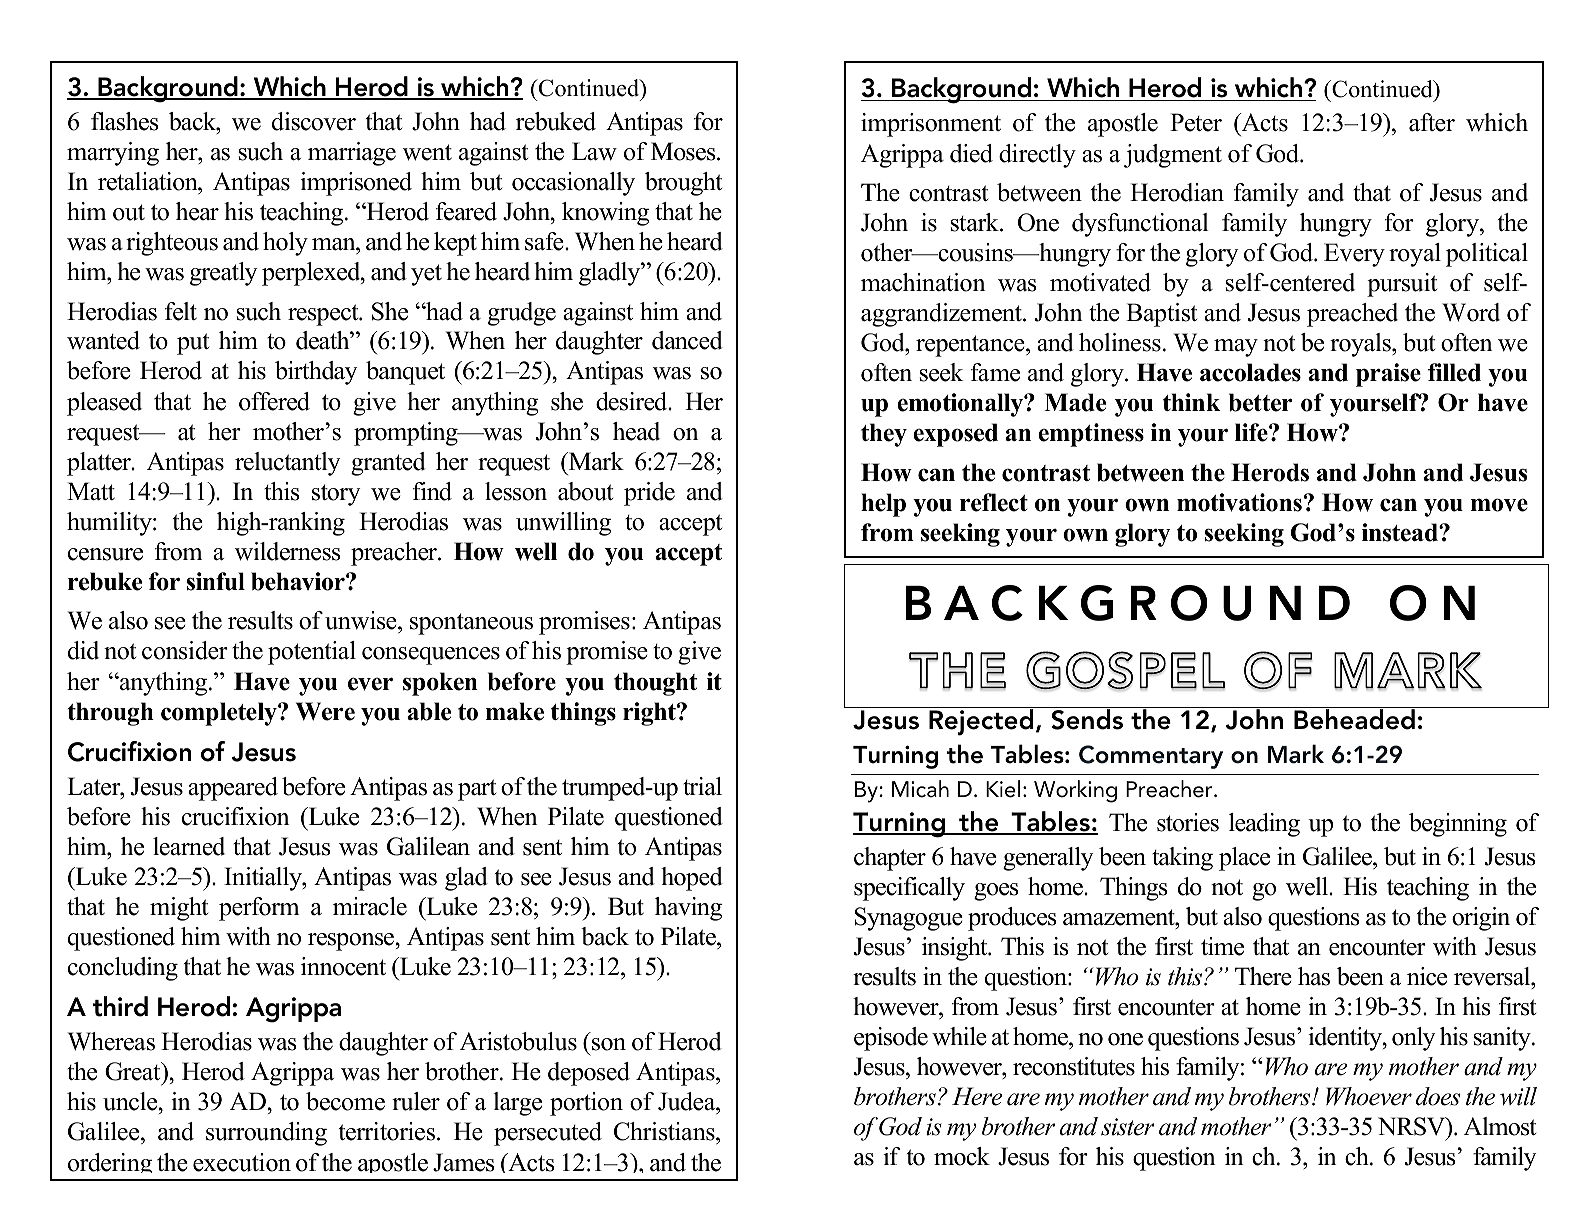  Describe the element at coordinates (1264, 825) in the page. I see `leading` at that location.
